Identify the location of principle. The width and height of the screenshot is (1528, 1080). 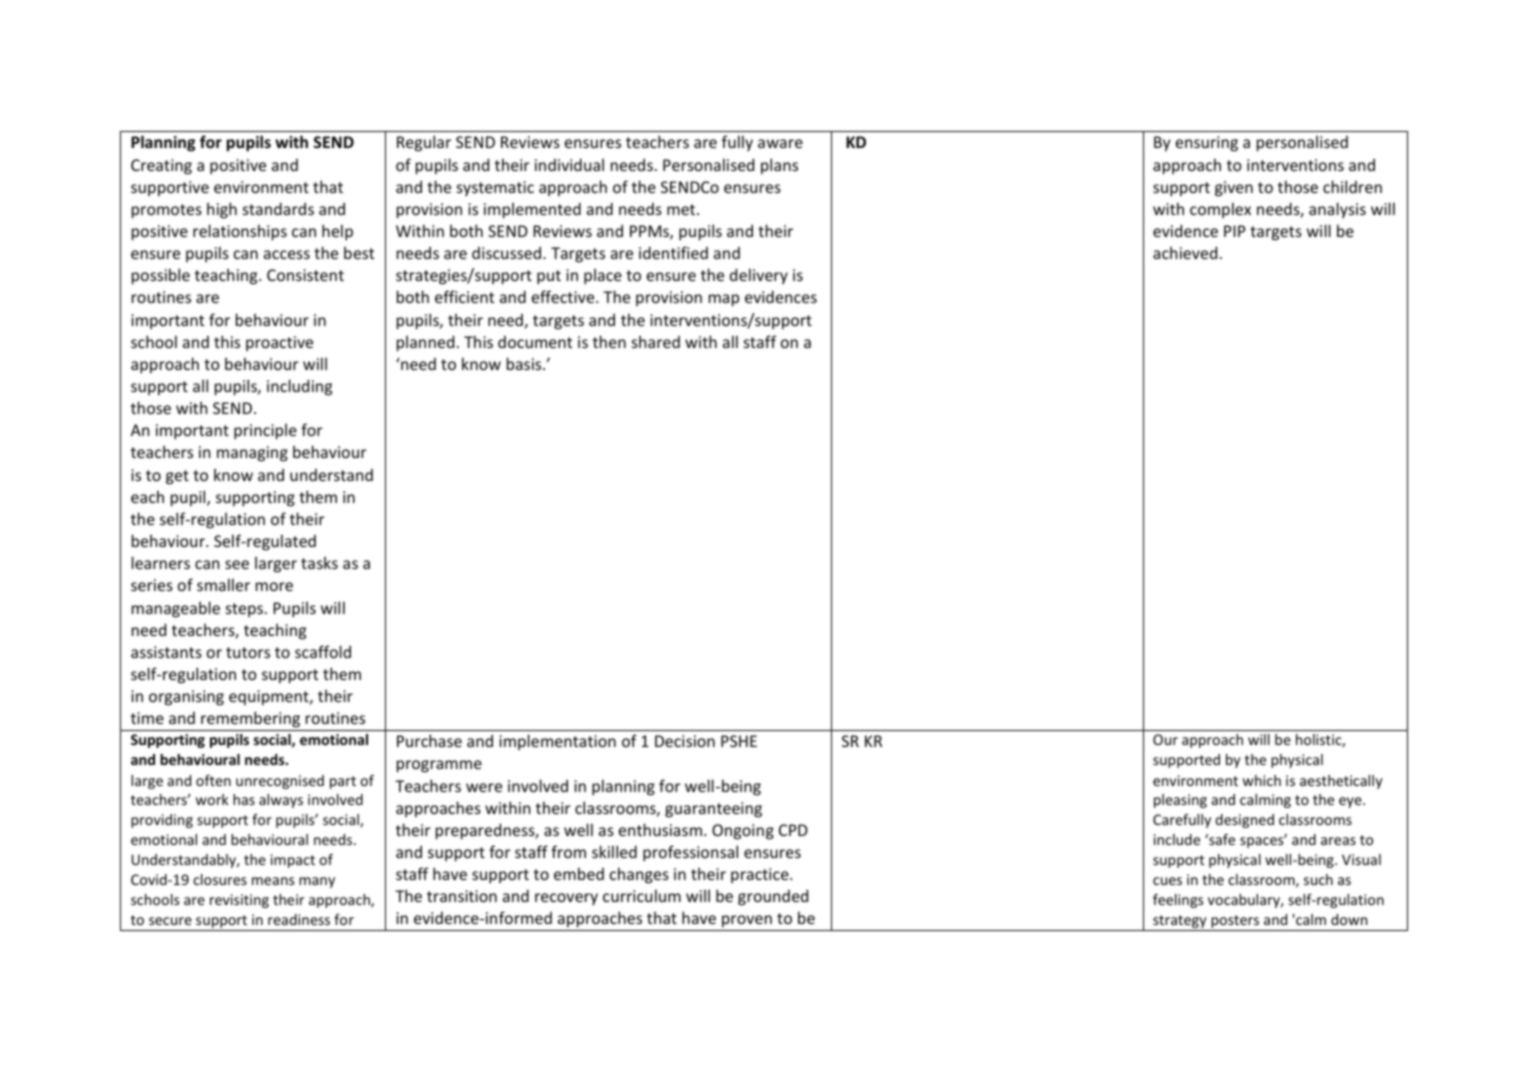
(265, 431).
